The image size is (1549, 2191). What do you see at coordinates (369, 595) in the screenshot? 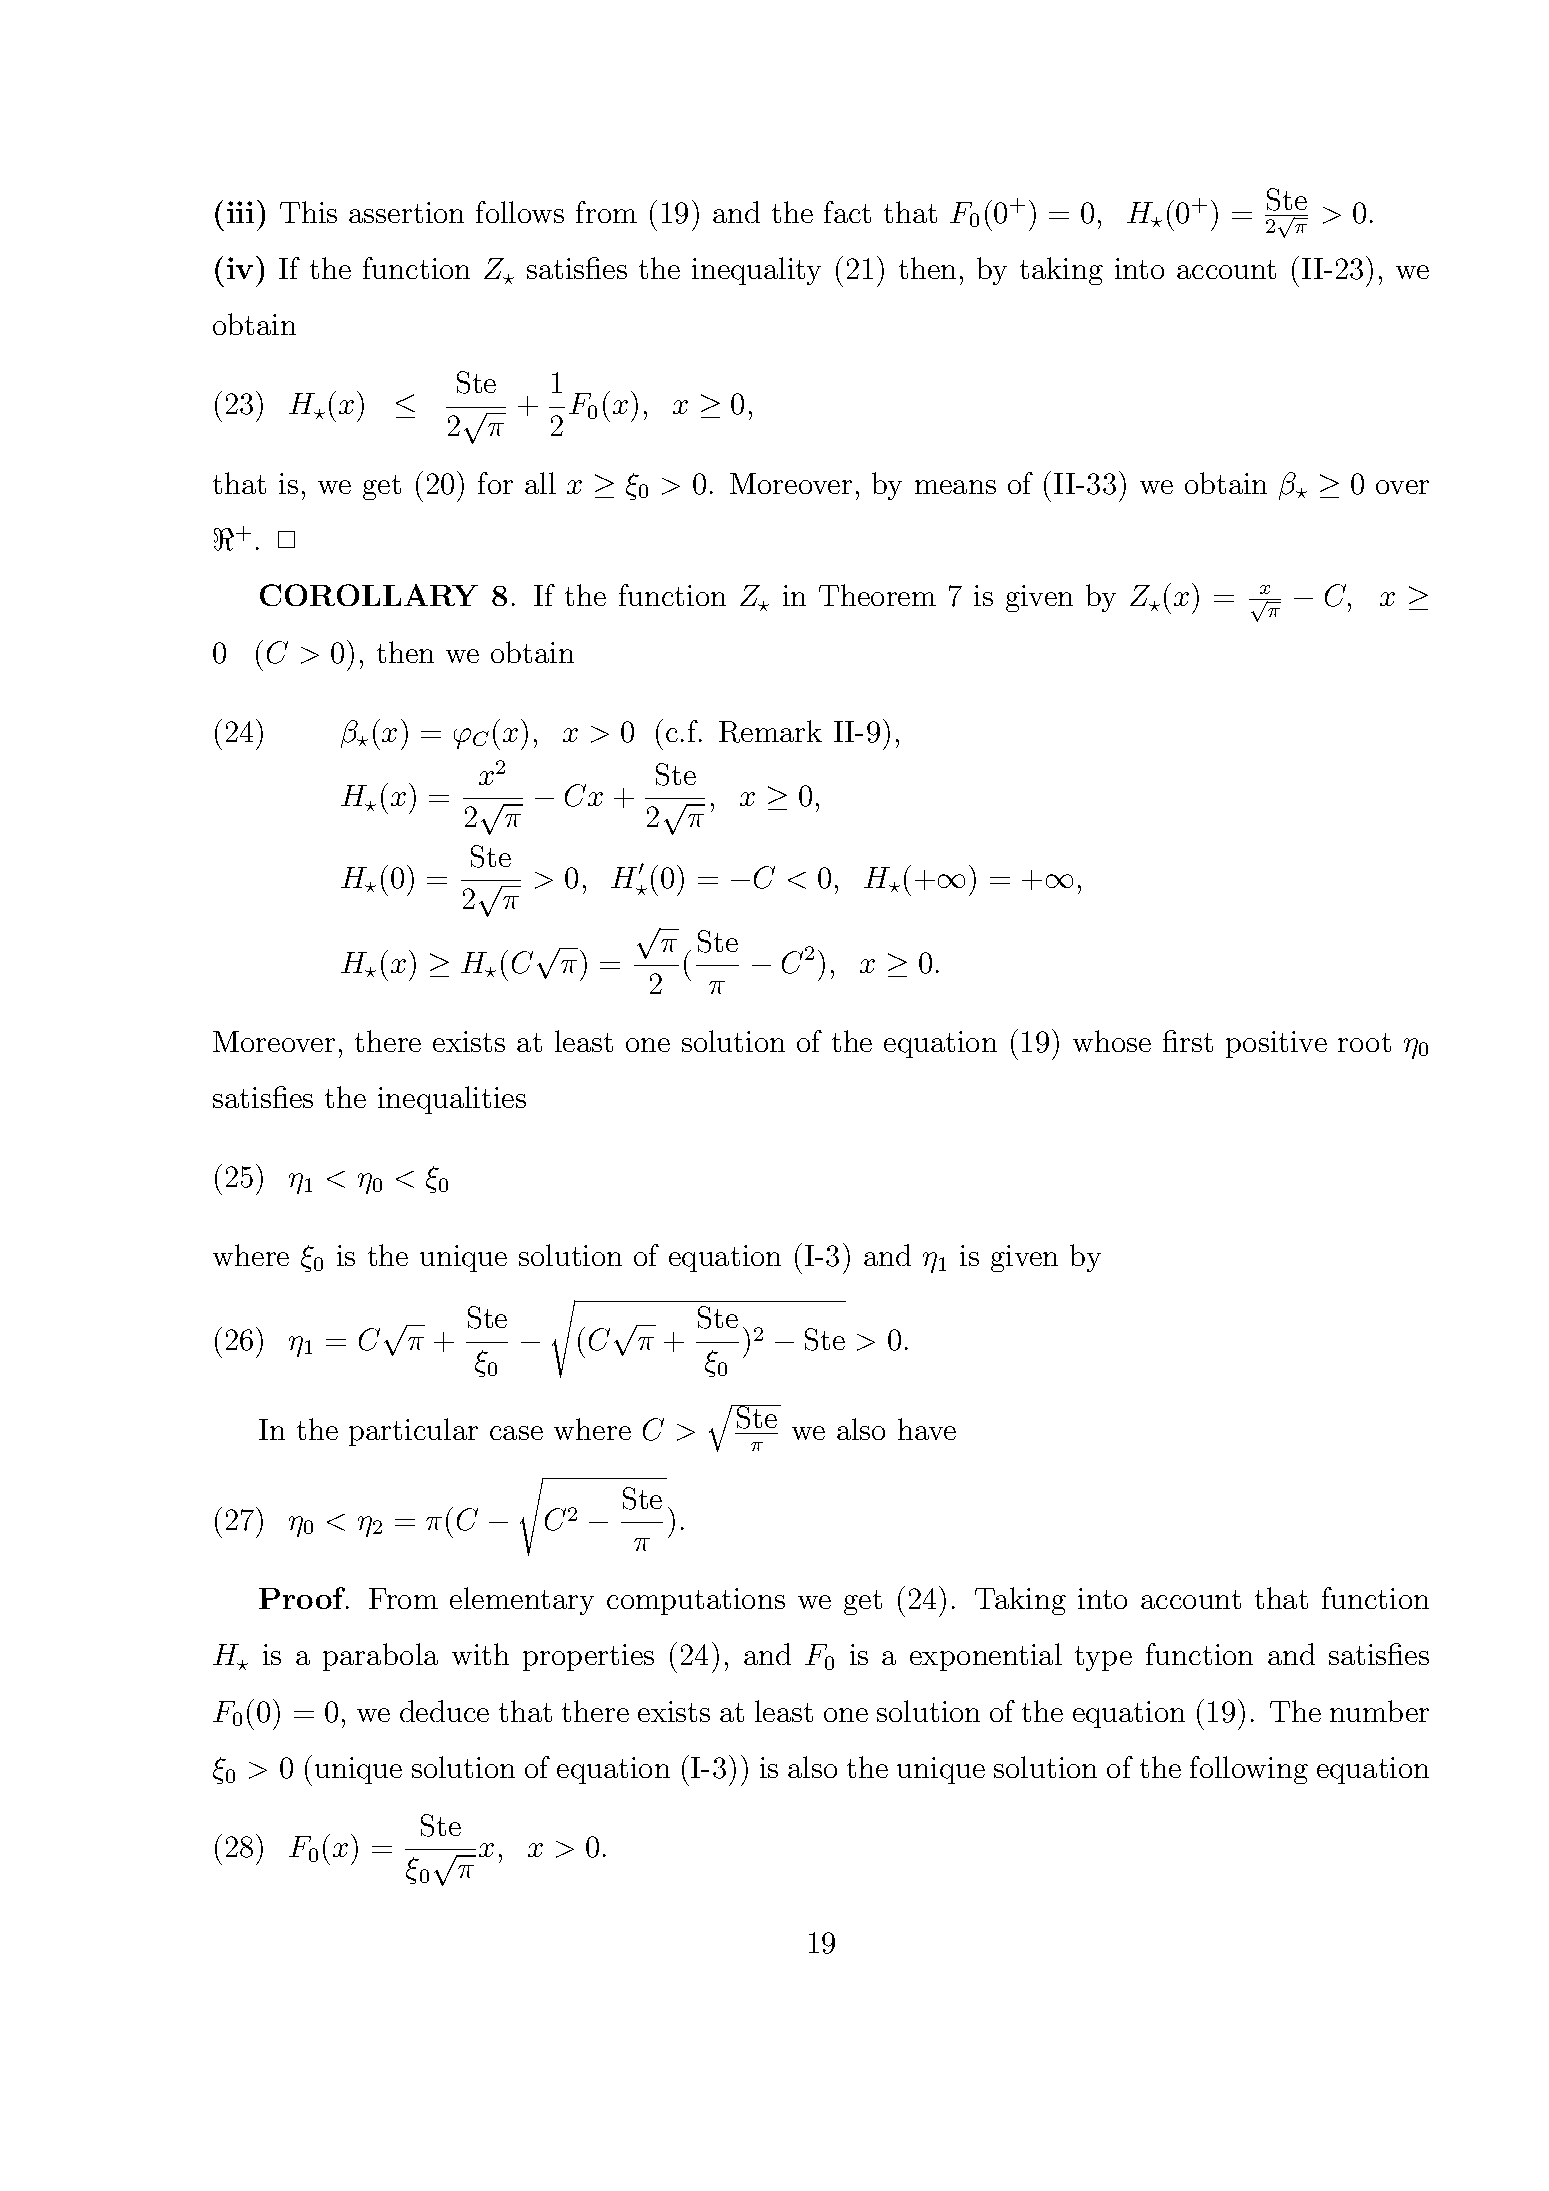
I see `COROLLARY` at bounding box center [369, 595].
